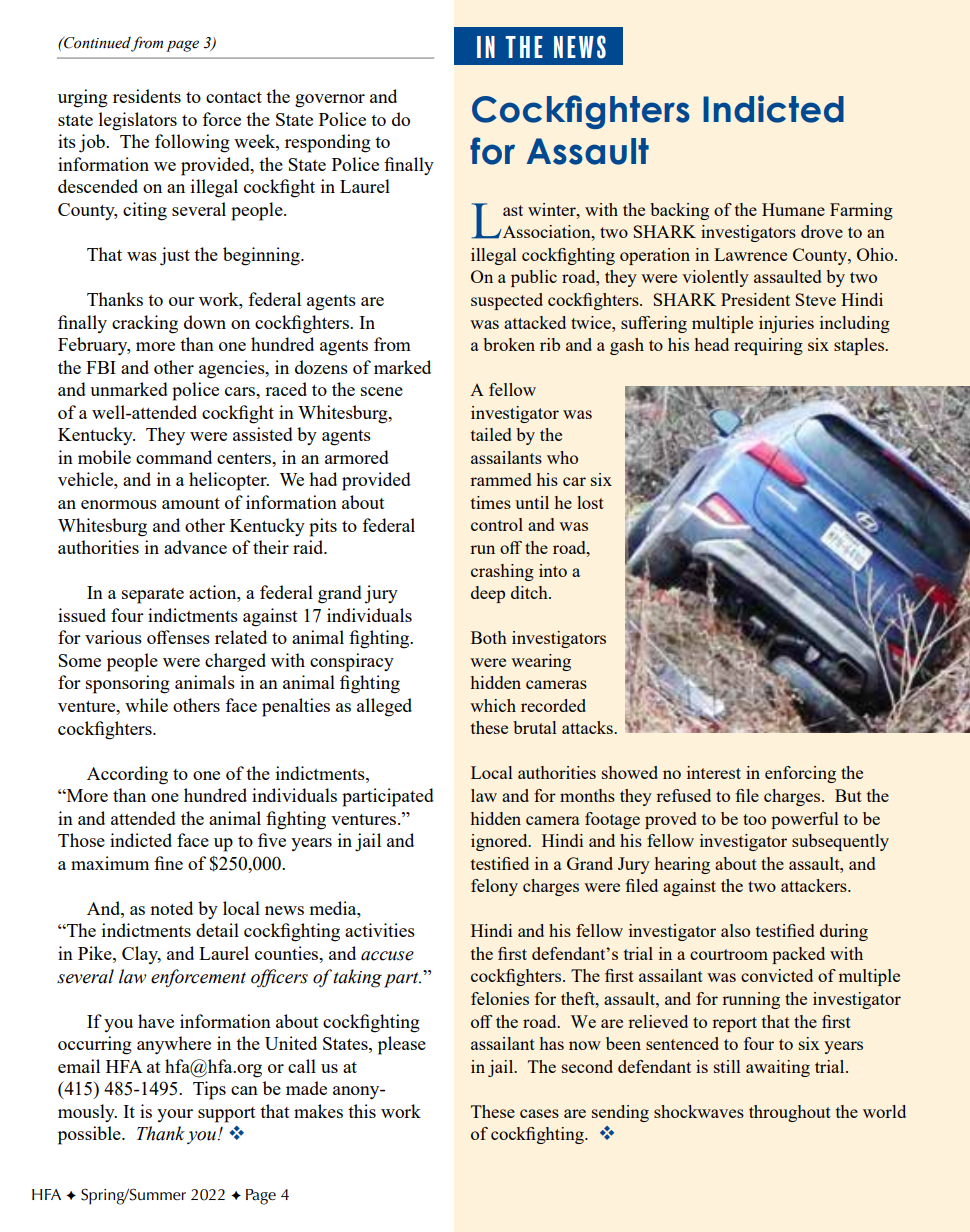  I want to click on deep, so click(488, 594).
